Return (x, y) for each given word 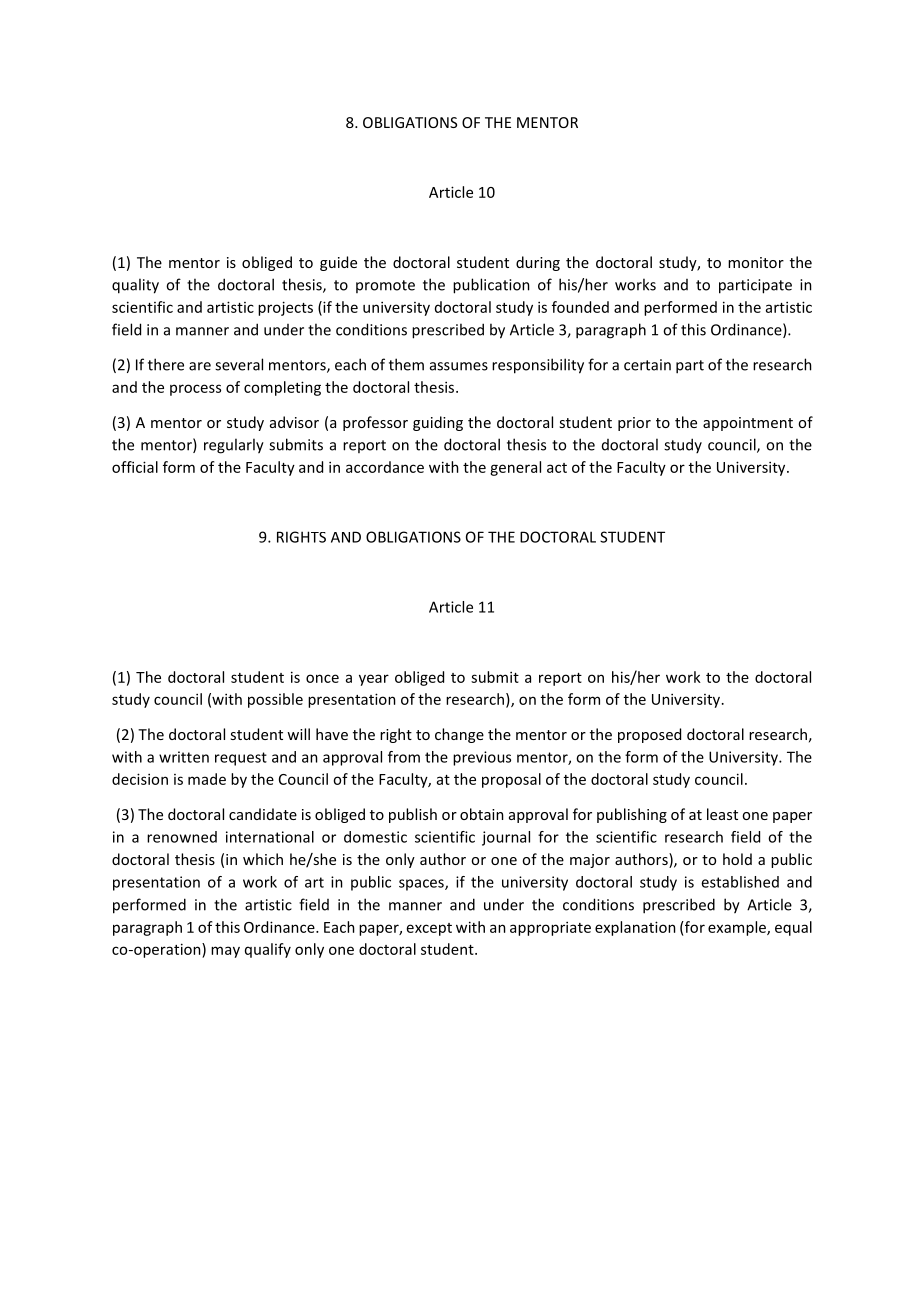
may (225, 952)
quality (135, 286)
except (429, 929)
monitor (756, 262)
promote (385, 286)
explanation (635, 928)
